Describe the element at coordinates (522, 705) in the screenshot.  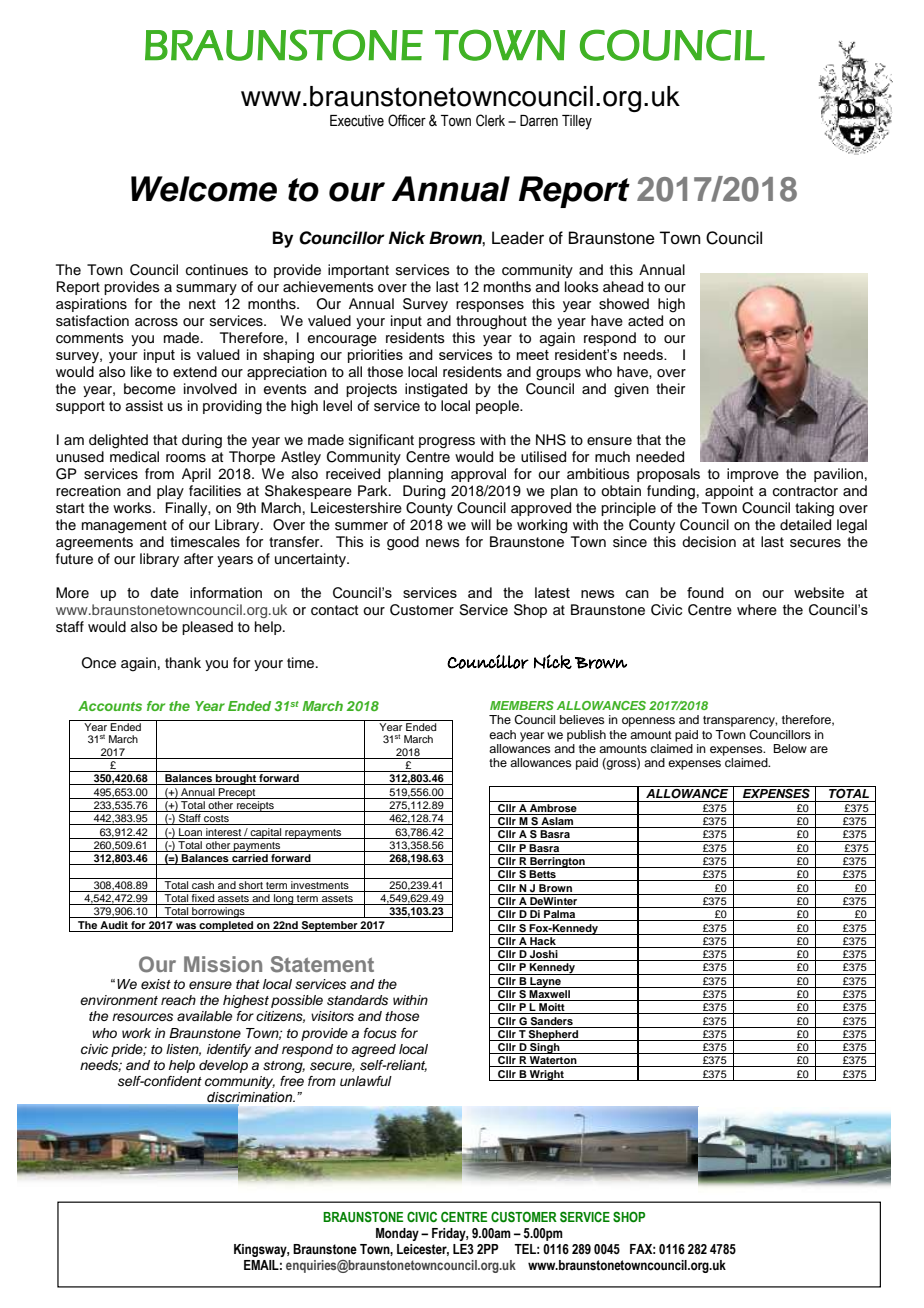
I see `MEMBERS` at that location.
